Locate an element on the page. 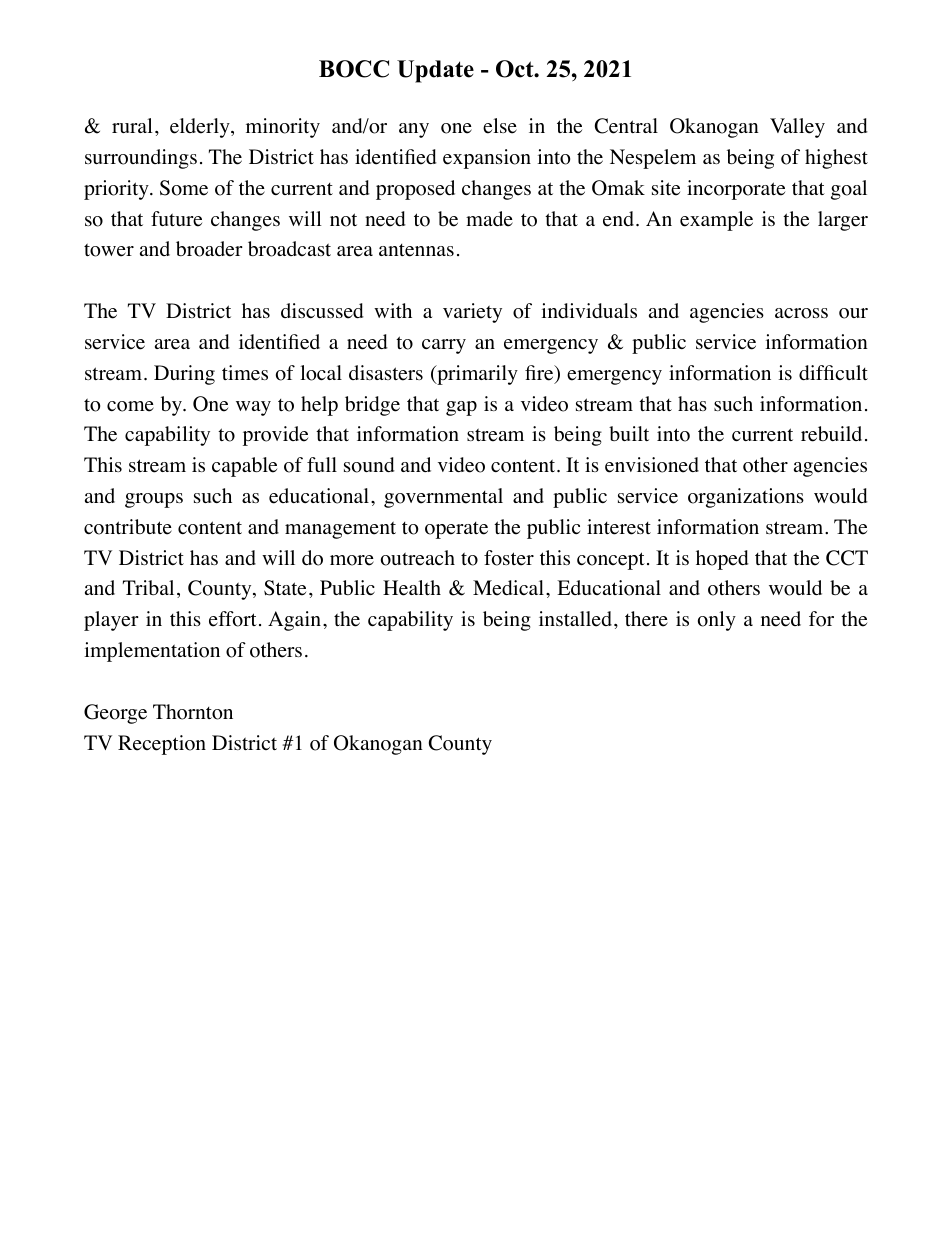 The image size is (952, 1233). Valley is located at coordinates (797, 128).
